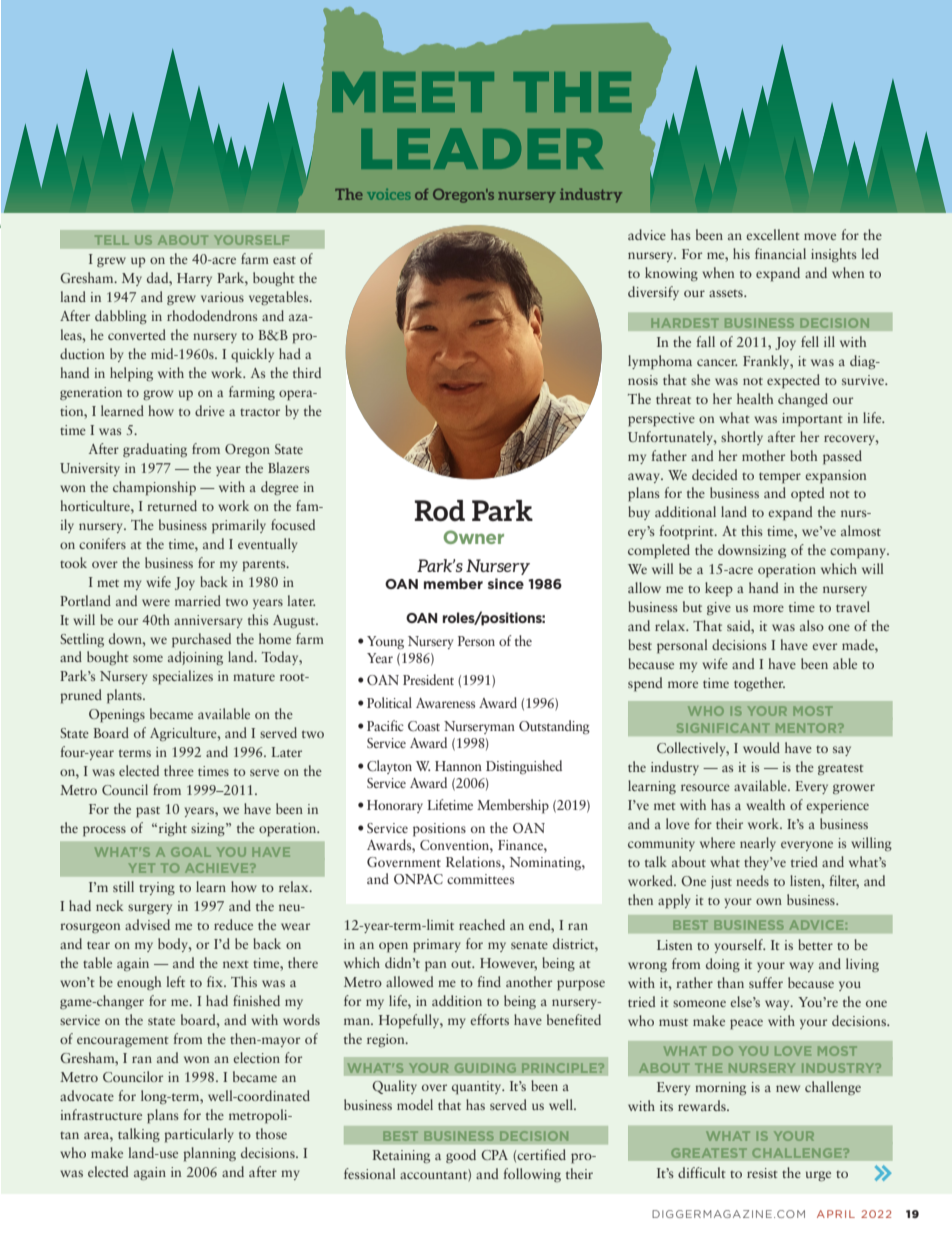 This screenshot has width=952, height=1237. Describe the element at coordinates (112, 240) in the screenshot. I see `TELL` at that location.
